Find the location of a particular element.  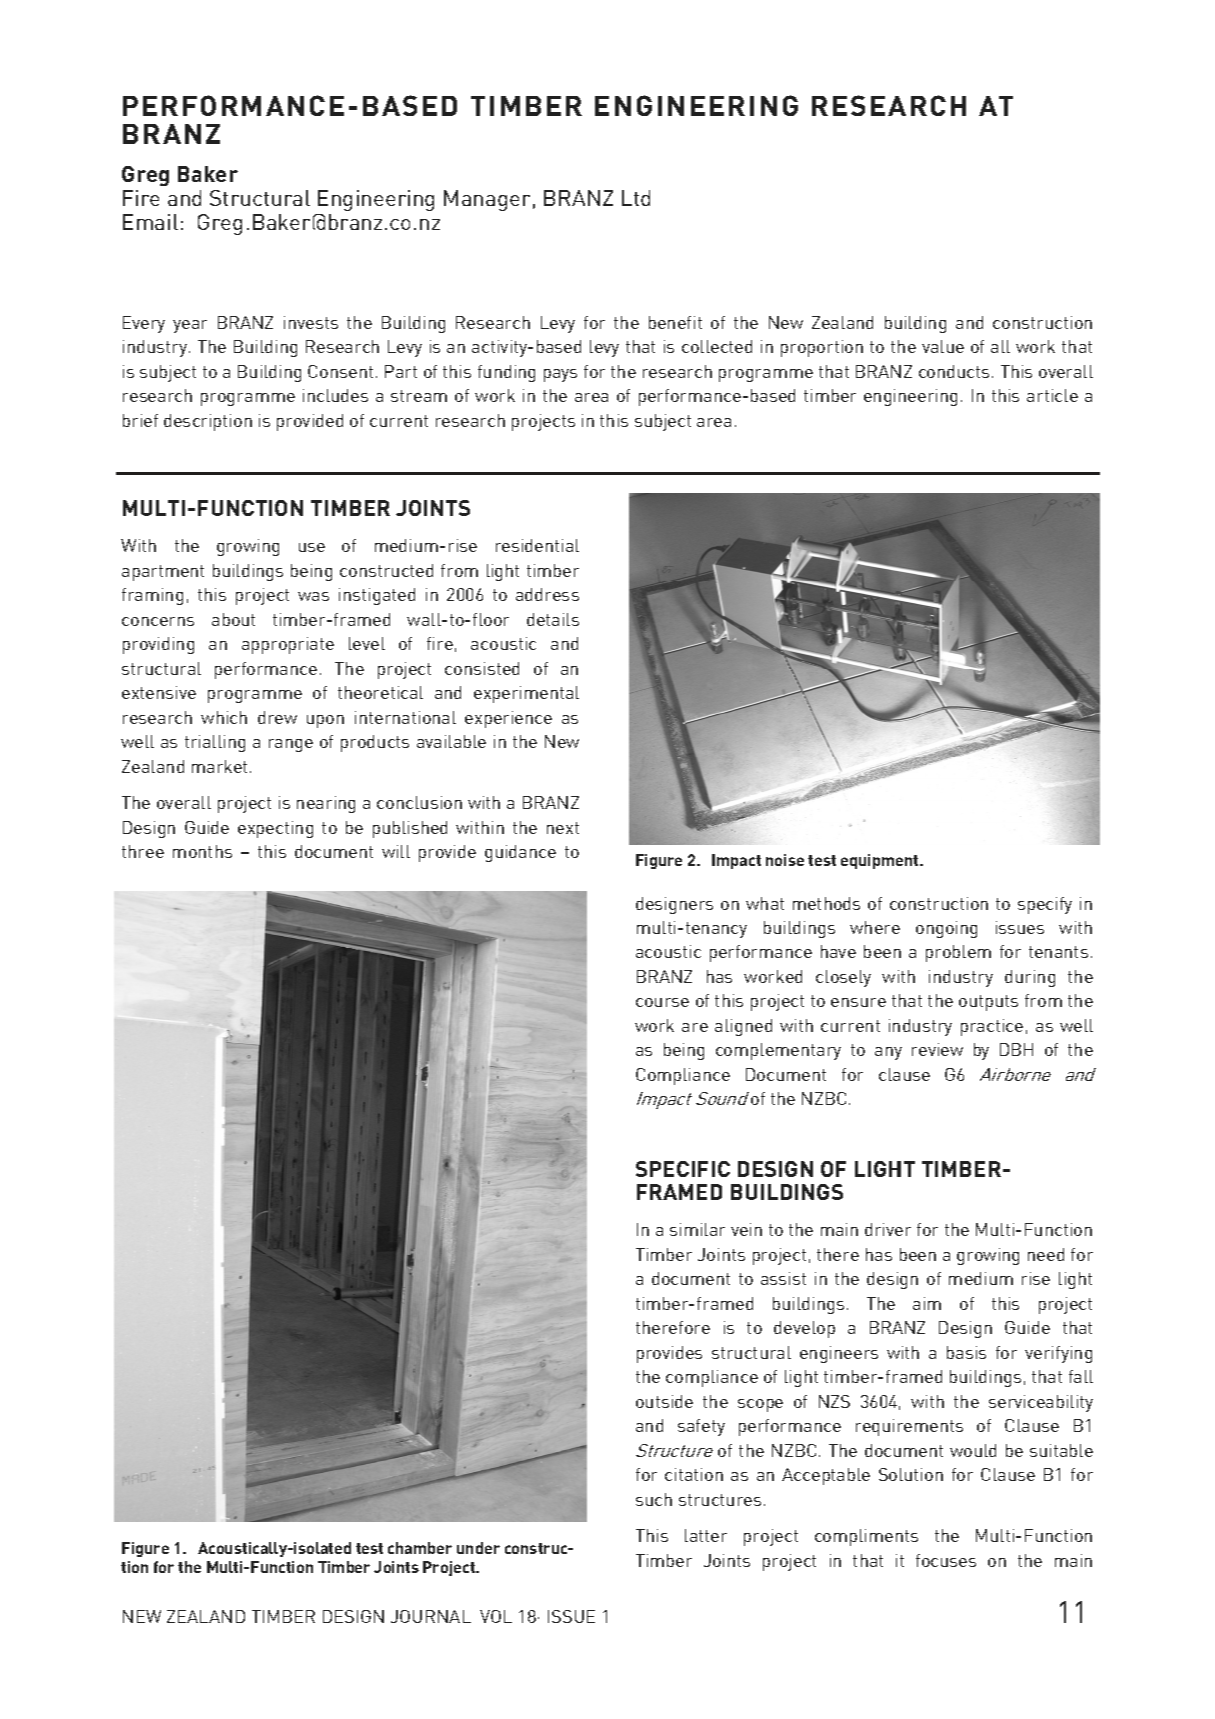

drew is located at coordinates (277, 717).
